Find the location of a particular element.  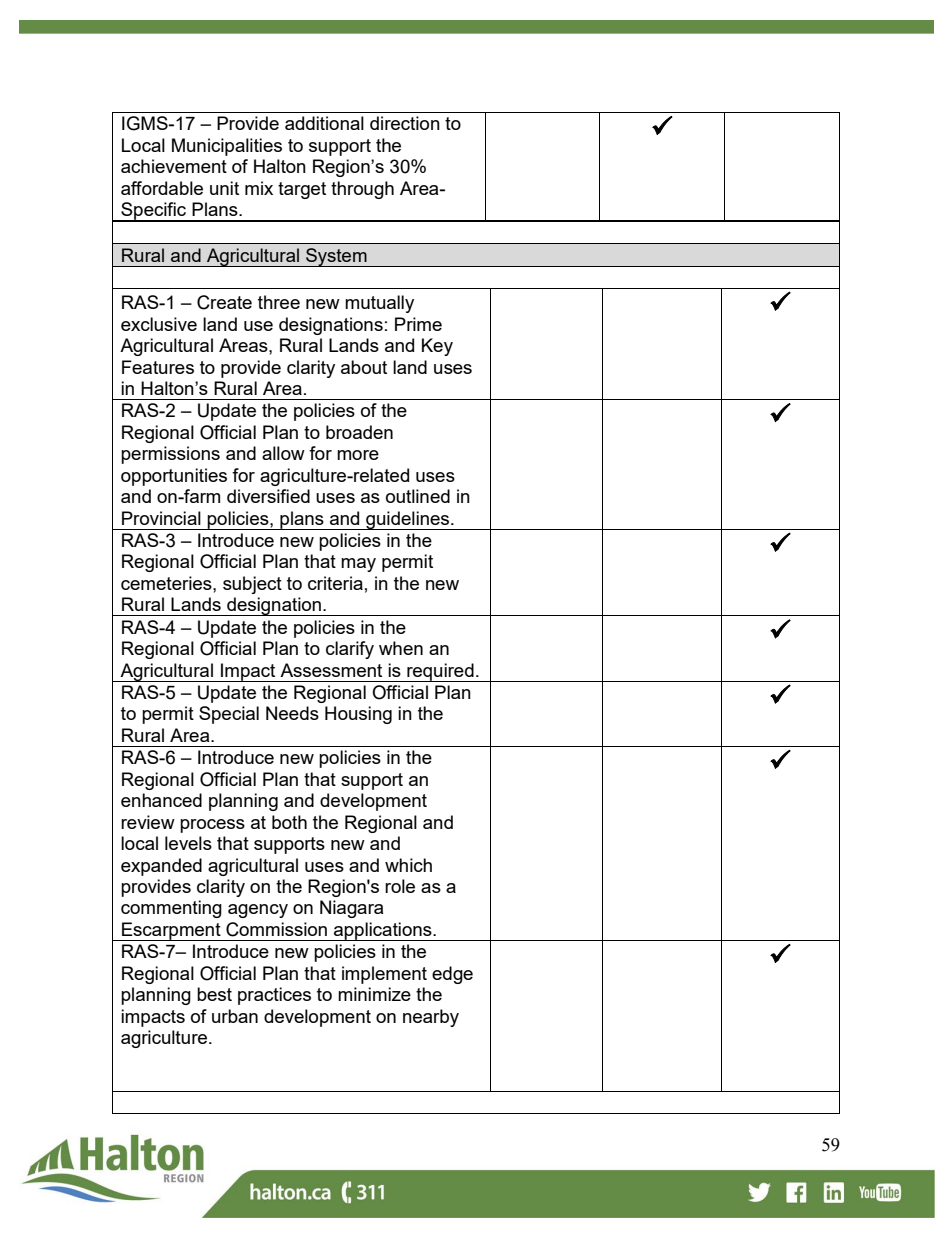

criteria is located at coordinates (335, 583).
